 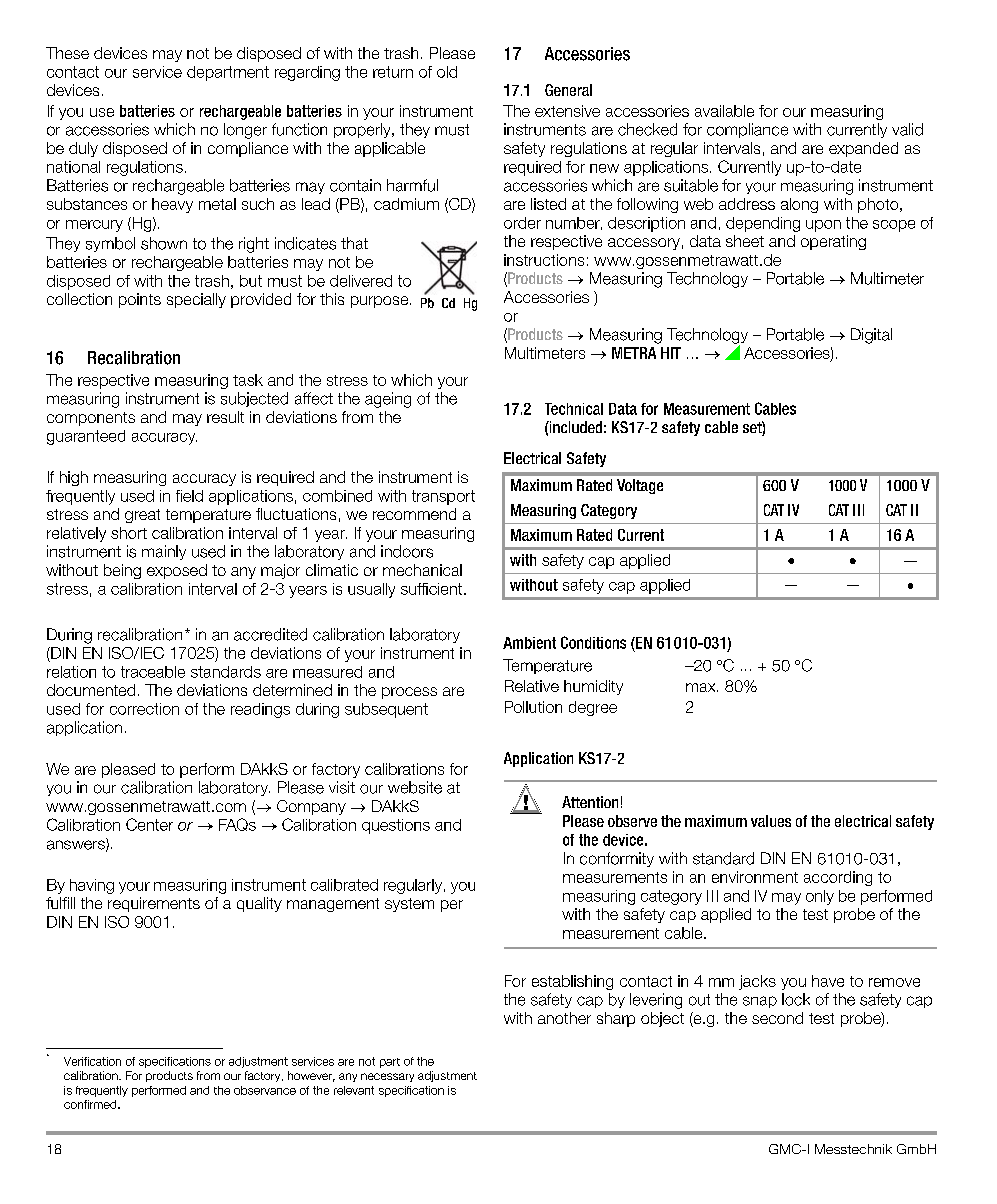 I want to click on These, so click(x=67, y=53).
